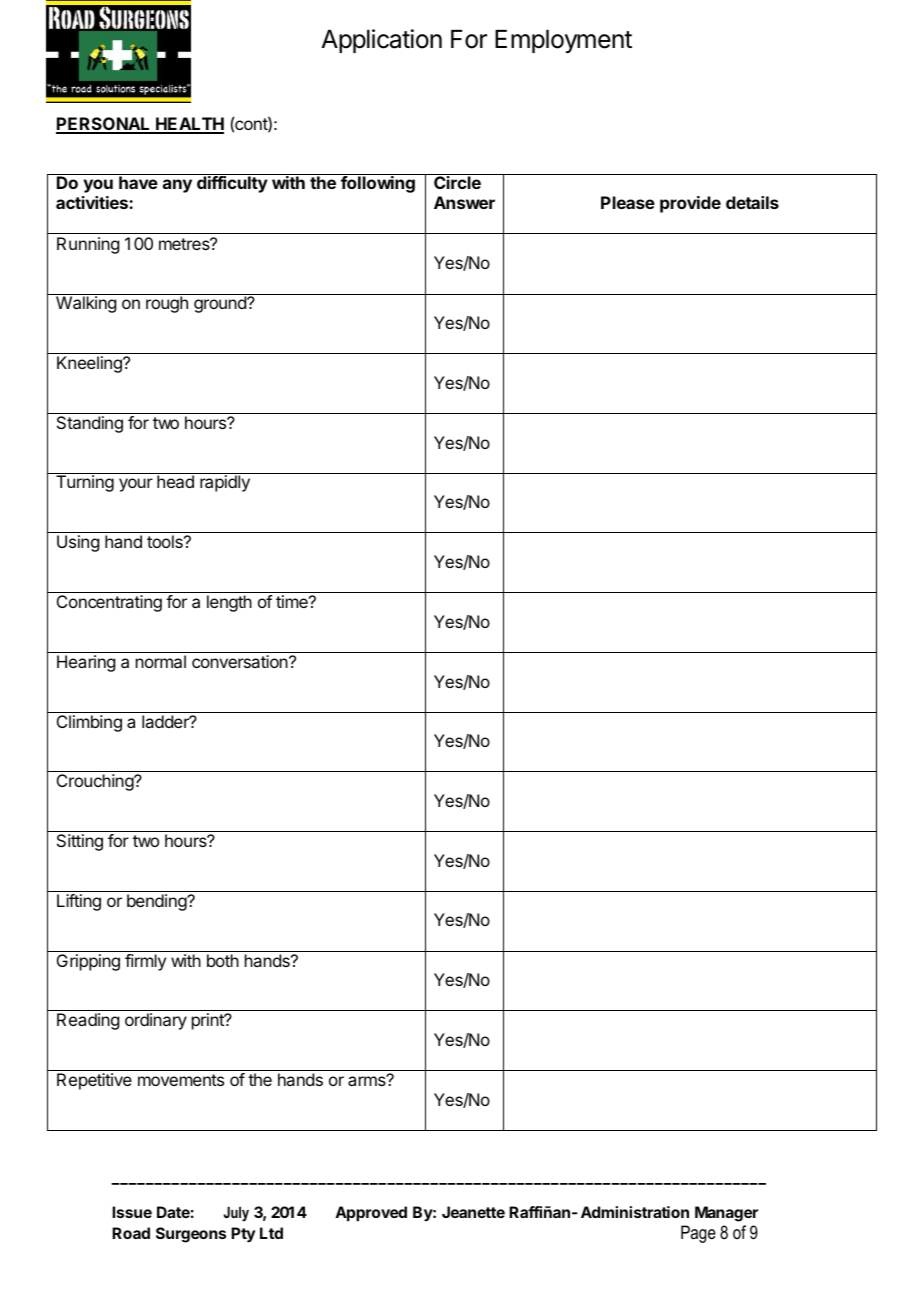 This image has width=924, height=1308. What do you see at coordinates (726, 1214) in the image?
I see `Manager` at bounding box center [726, 1214].
